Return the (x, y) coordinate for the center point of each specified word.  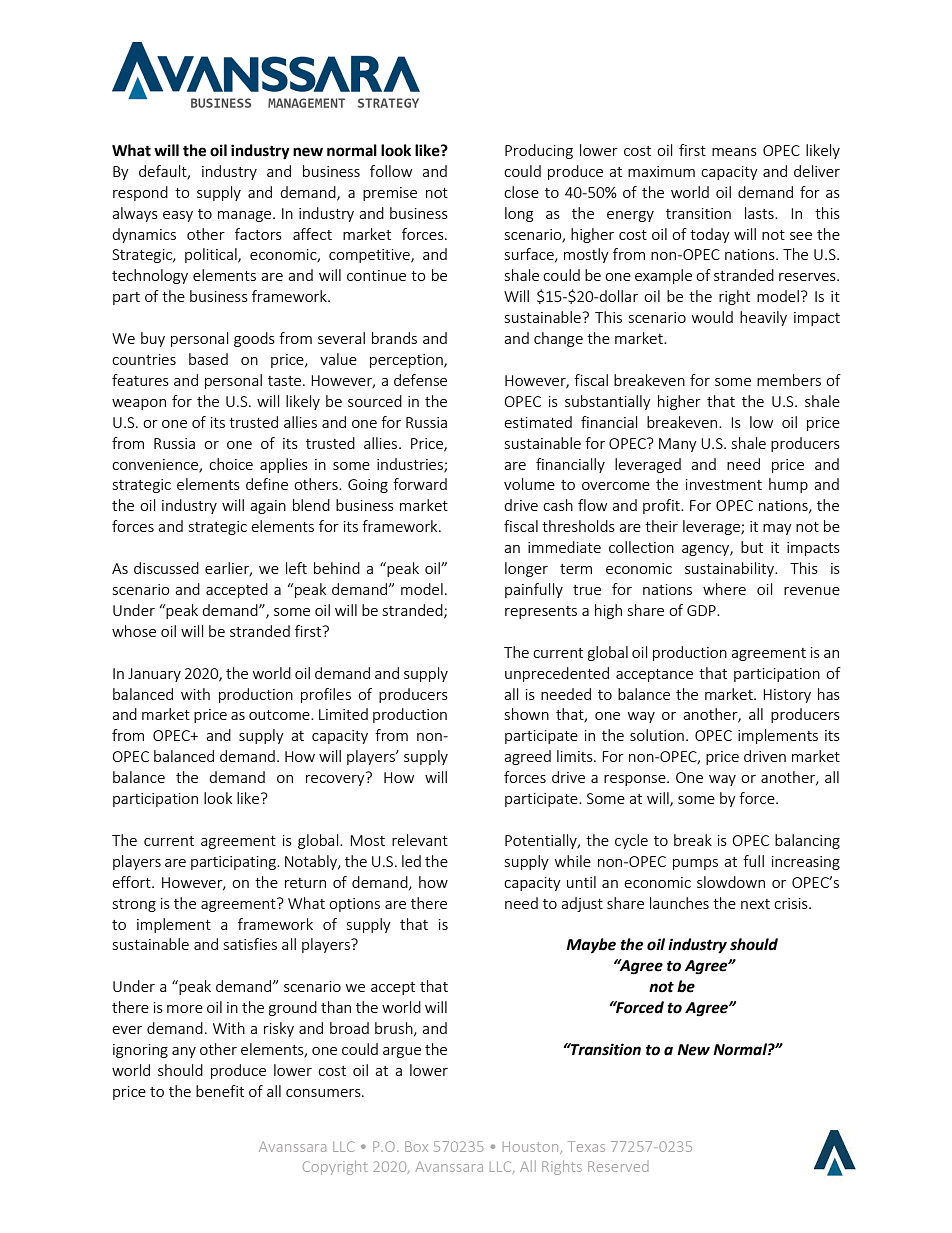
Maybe (591, 946)
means (734, 152)
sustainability (731, 569)
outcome (280, 715)
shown (527, 714)
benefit (220, 1091)
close (521, 192)
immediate (564, 547)
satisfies (250, 944)
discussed (166, 568)
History (787, 696)
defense (420, 380)
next (755, 904)
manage (244, 216)
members (789, 380)
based (208, 359)
